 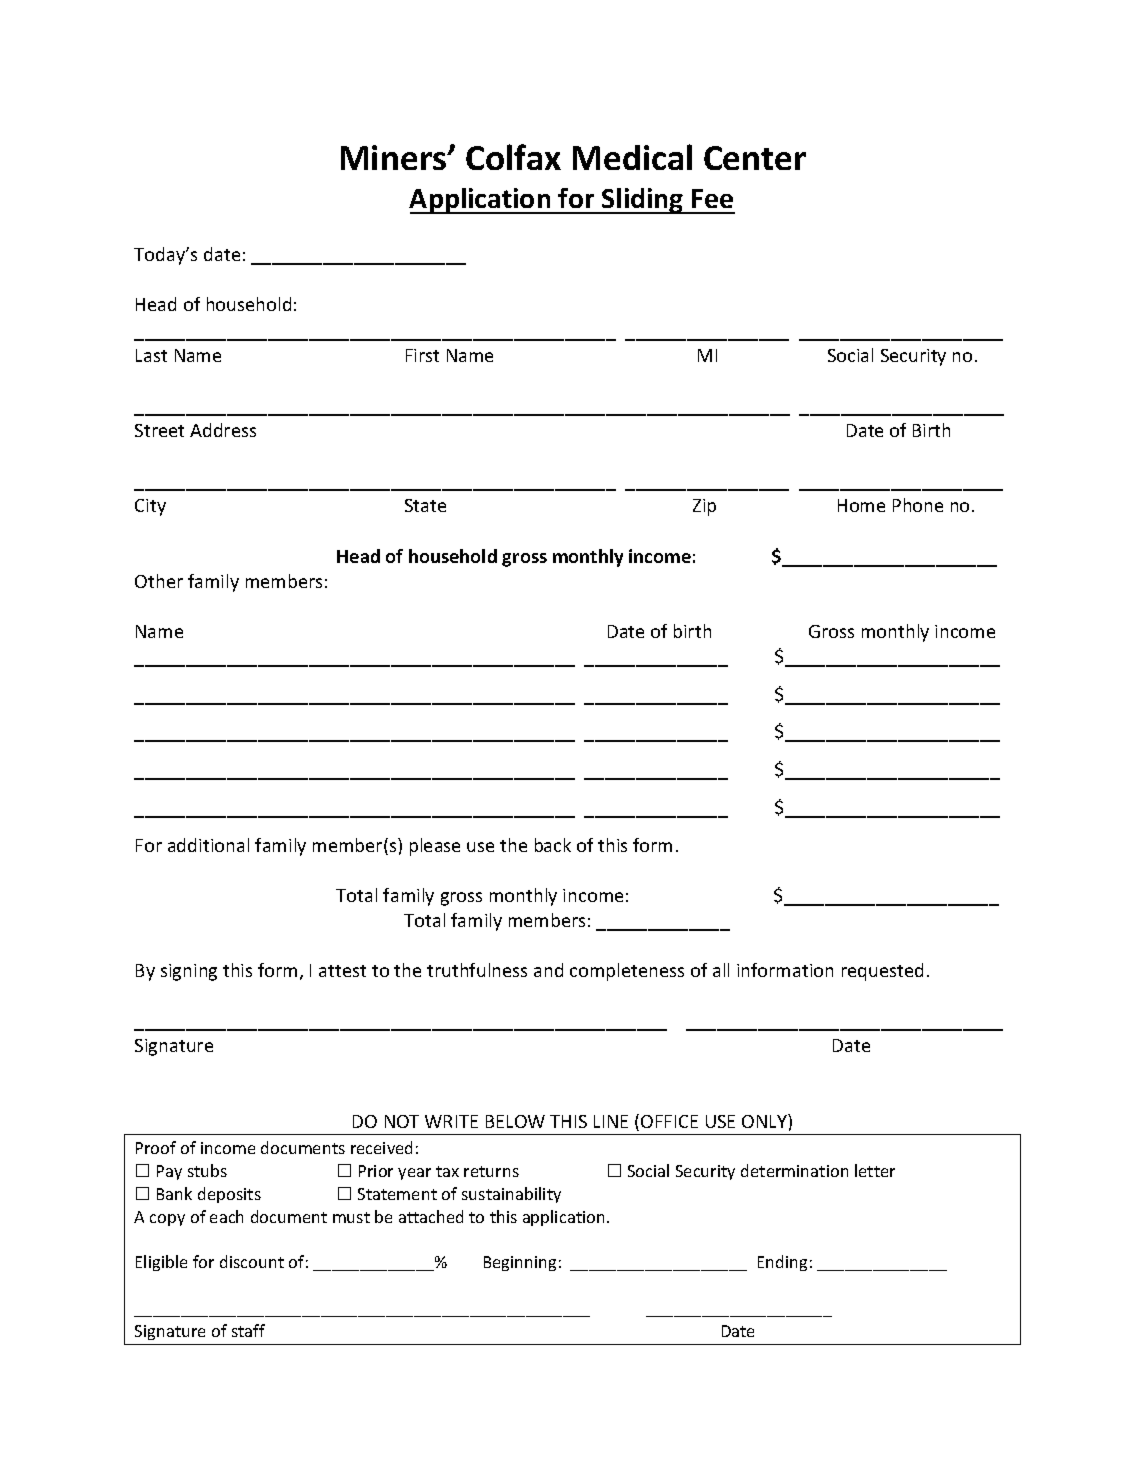 What do you see at coordinates (395, 157) in the image?
I see `Miners` at bounding box center [395, 157].
